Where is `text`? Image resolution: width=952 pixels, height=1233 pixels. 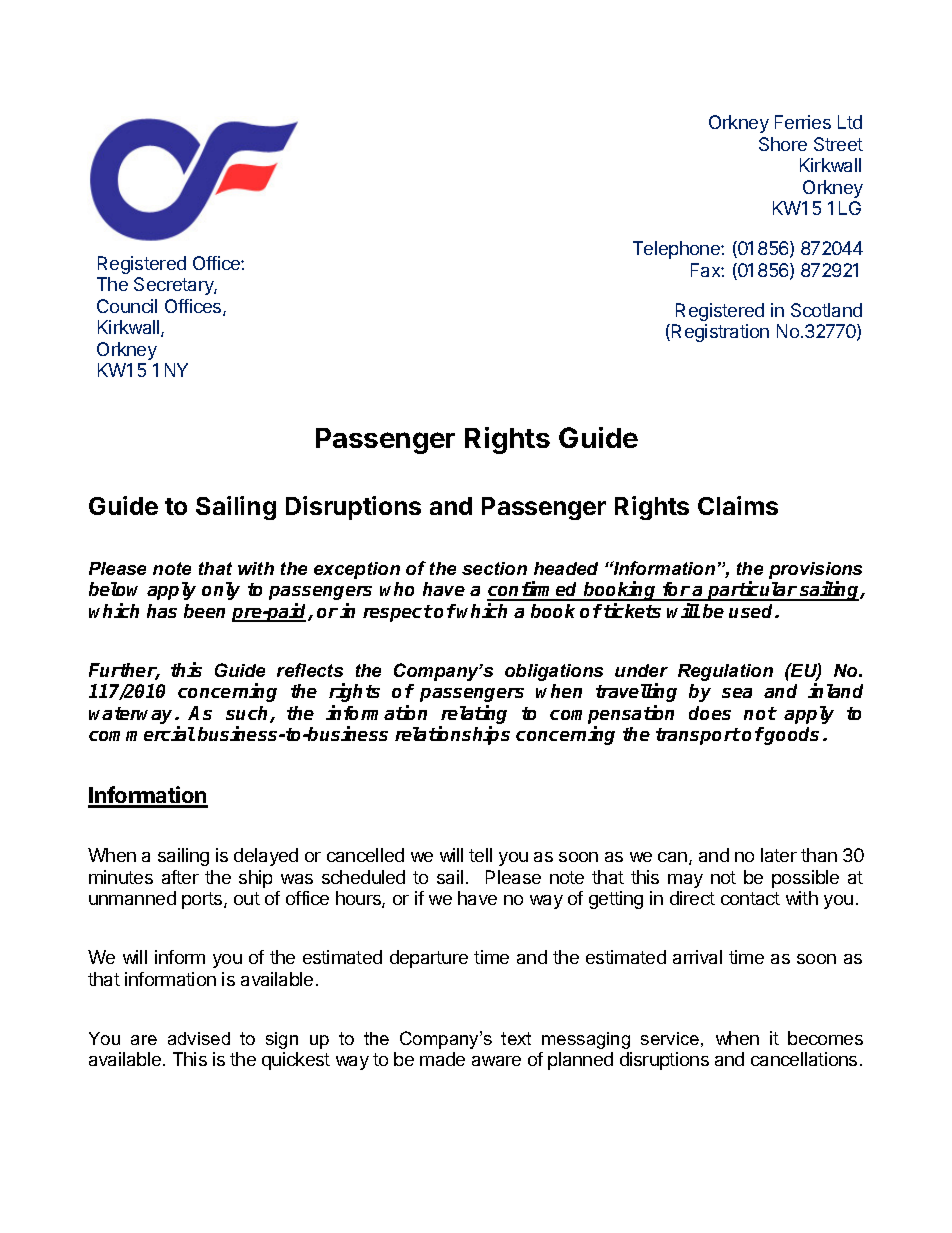 text is located at coordinates (516, 1038).
